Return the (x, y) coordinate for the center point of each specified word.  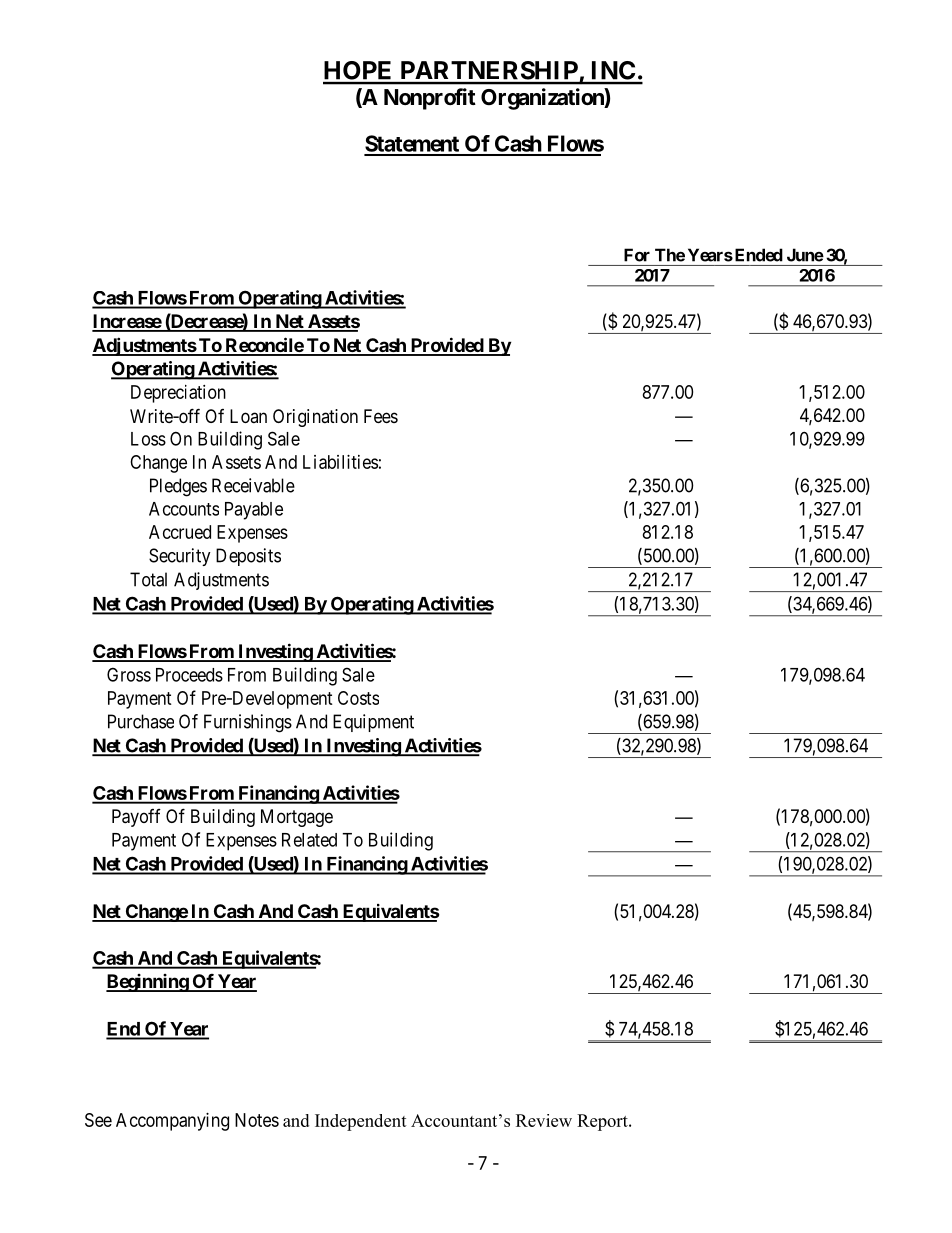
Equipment (373, 723)
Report (603, 1122)
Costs (358, 698)
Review (544, 1120)
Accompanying (172, 1122)
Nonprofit (430, 99)
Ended (757, 255)
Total (148, 579)
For (637, 255)
